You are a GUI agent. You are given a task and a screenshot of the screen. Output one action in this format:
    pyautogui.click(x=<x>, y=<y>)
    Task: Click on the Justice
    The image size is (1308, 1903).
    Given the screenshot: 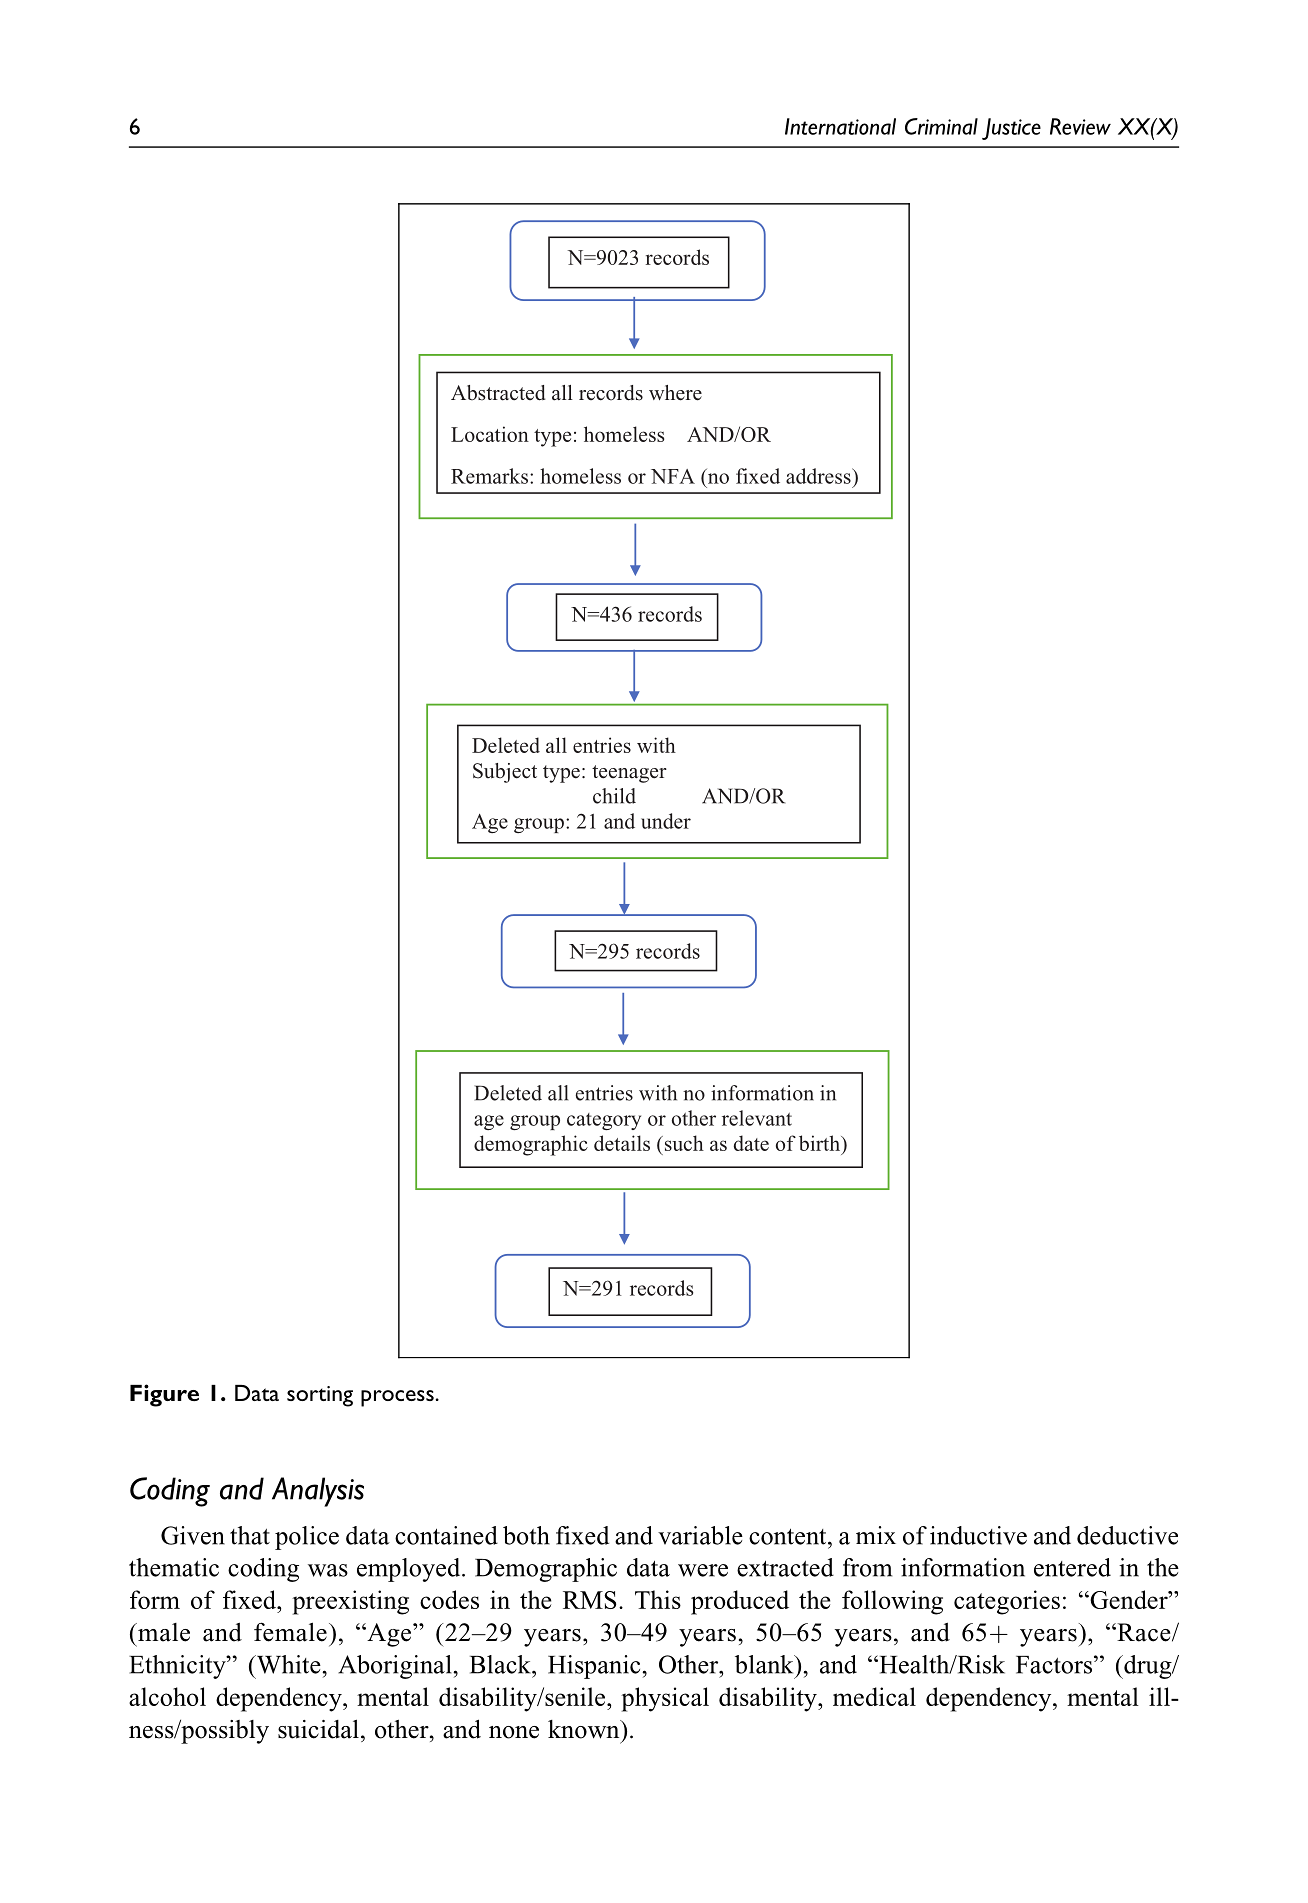 What is the action you would take?
    pyautogui.click(x=1011, y=129)
